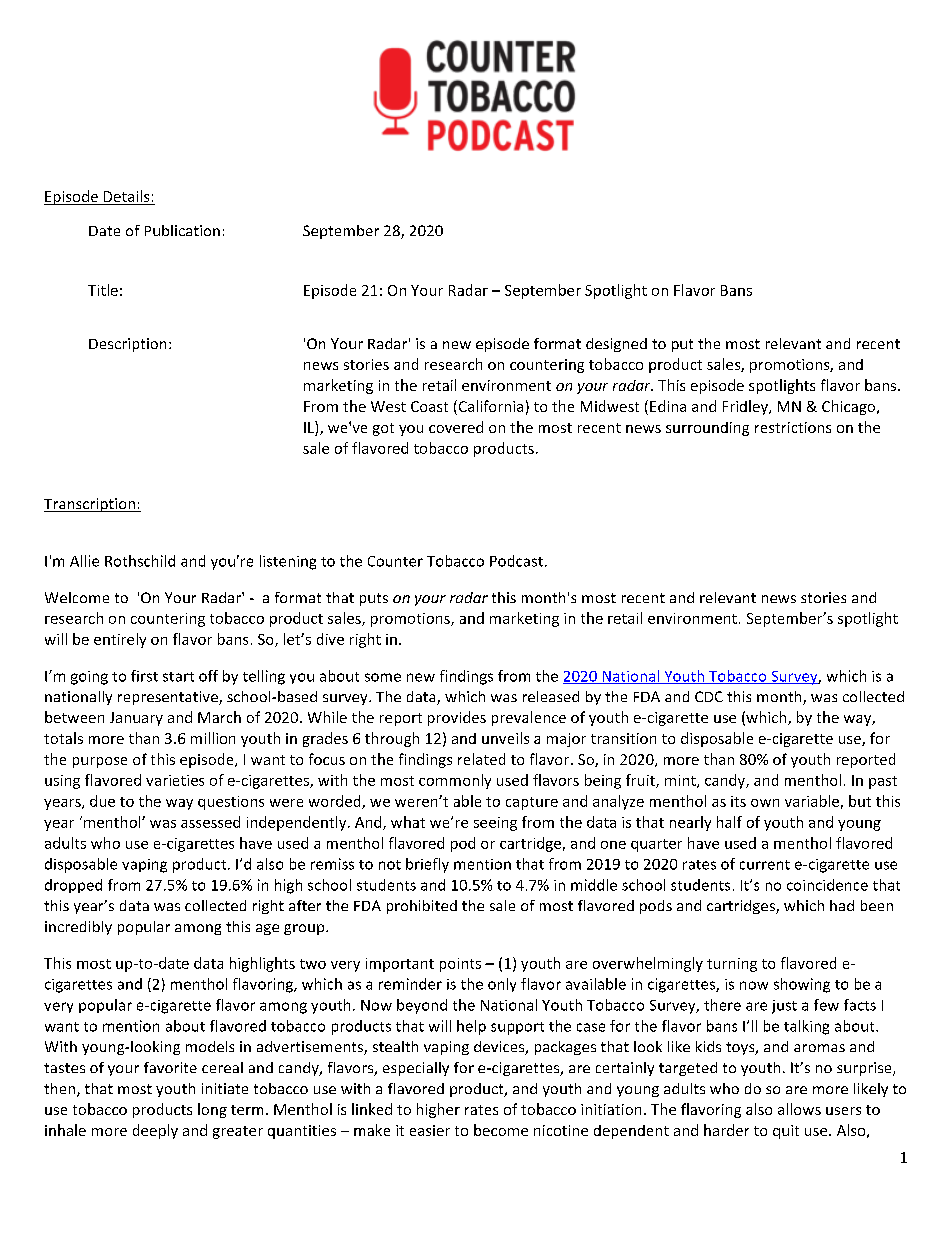 This image has width=952, height=1233. I want to click on California, so click(489, 407).
